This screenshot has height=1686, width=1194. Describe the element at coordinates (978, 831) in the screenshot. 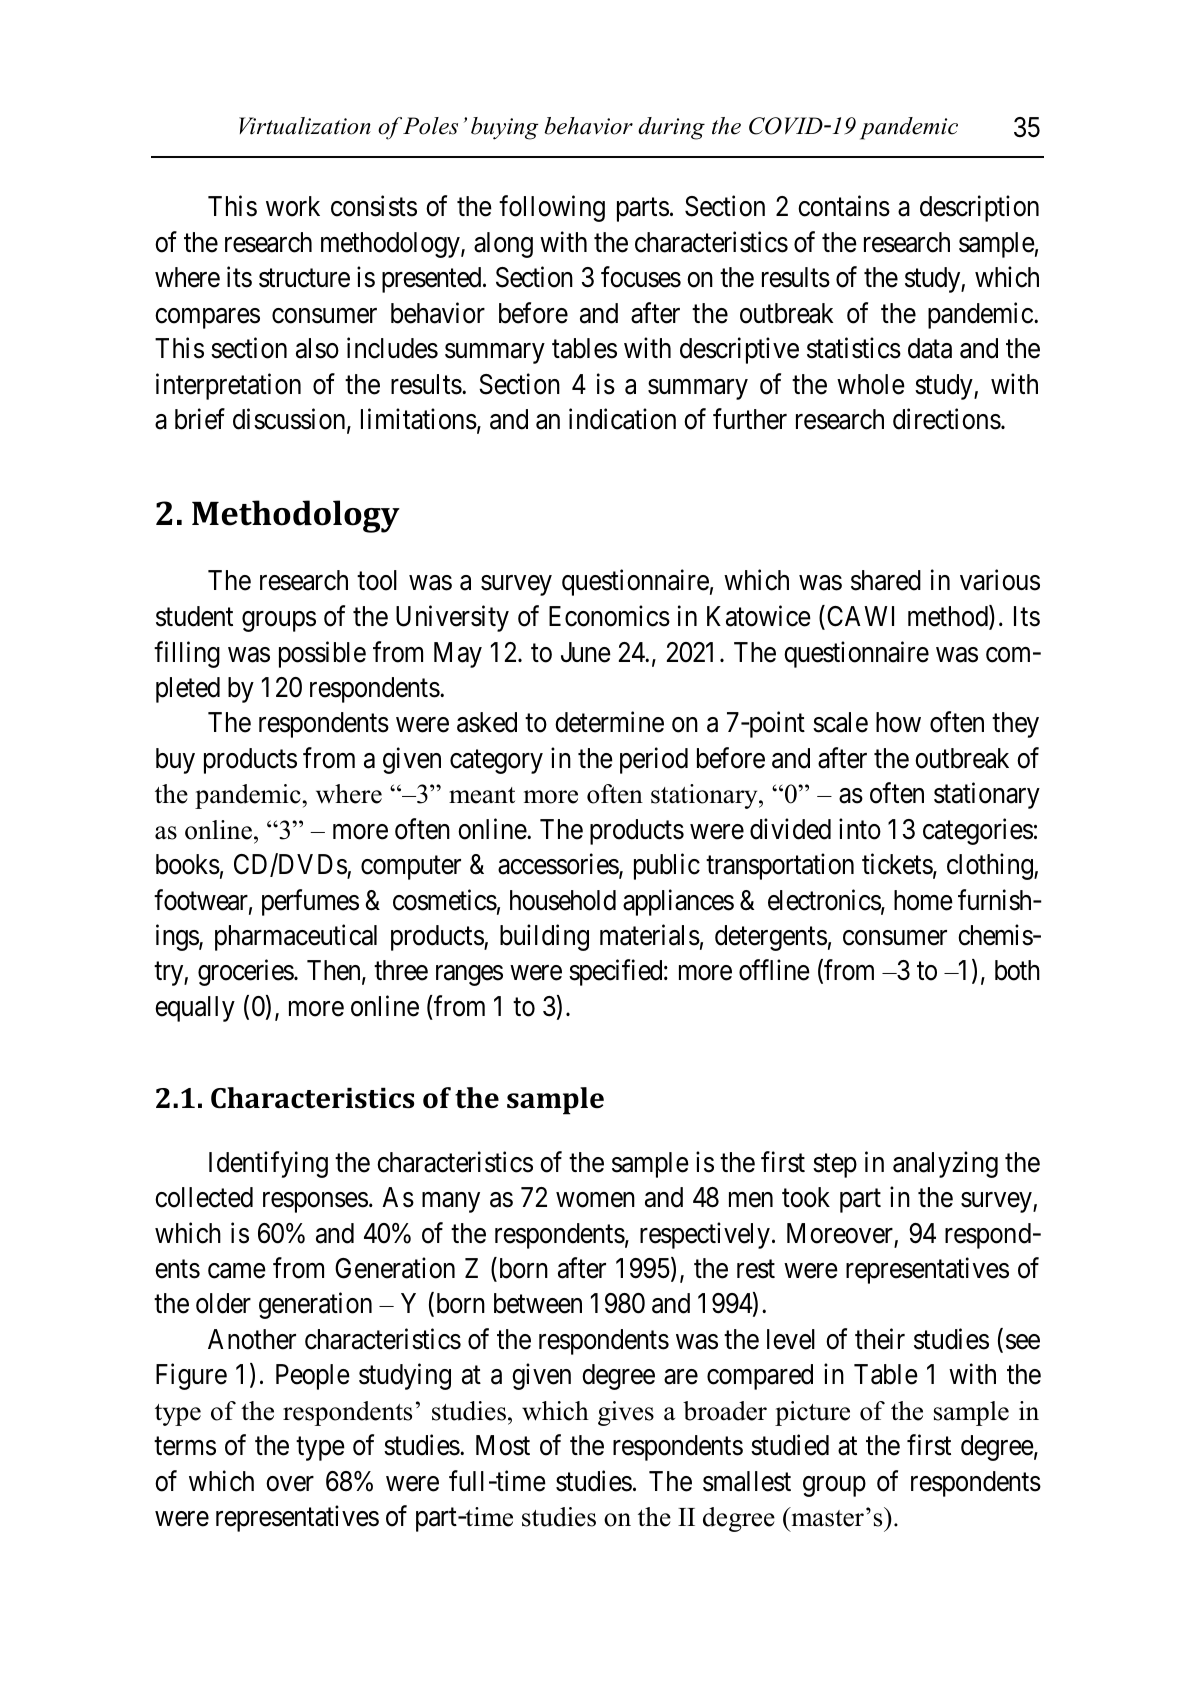

I see `categories` at that location.
